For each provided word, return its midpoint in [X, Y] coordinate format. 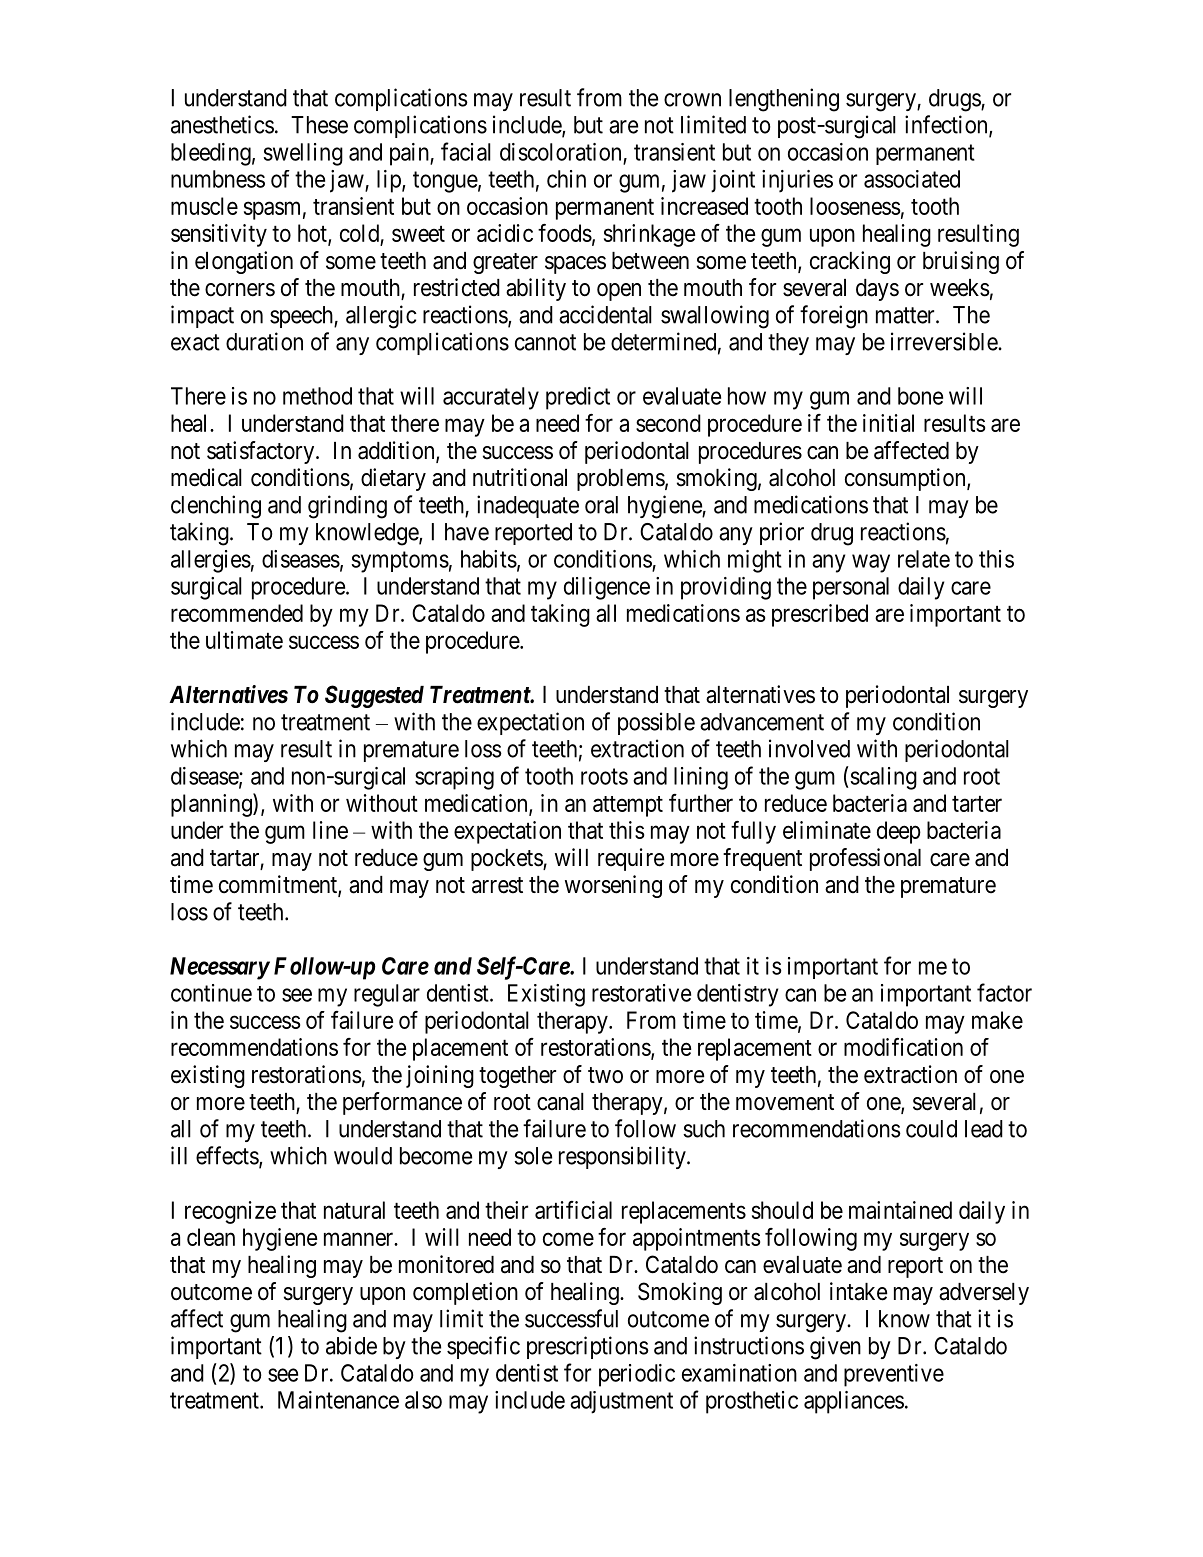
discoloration [560, 152]
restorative [641, 993]
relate [924, 559]
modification [903, 1047]
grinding [347, 507]
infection [947, 125]
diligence [607, 588]
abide [351, 1345]
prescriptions [588, 1347]
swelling [303, 154]
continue [211, 993]
